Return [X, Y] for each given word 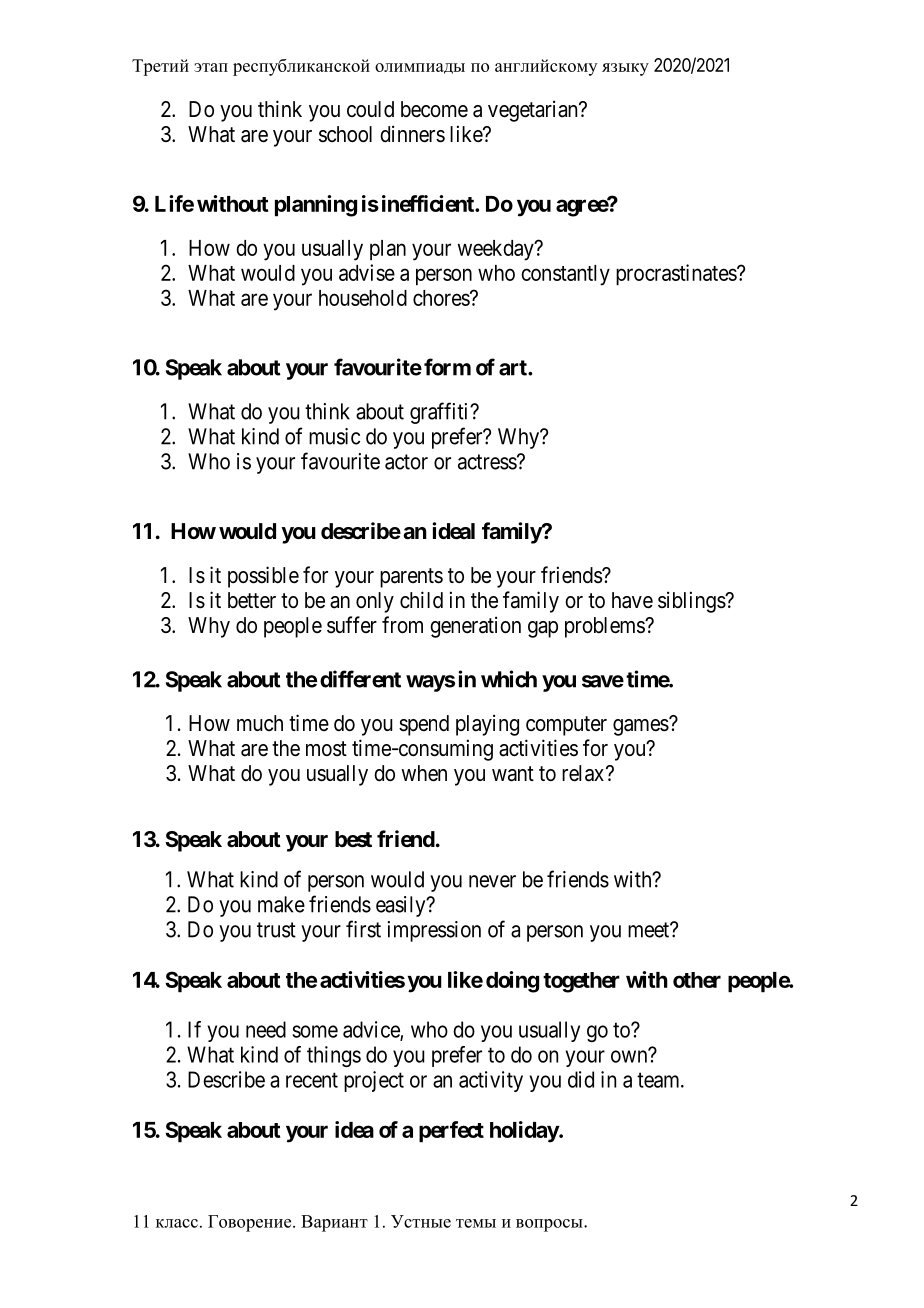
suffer [352, 624]
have [632, 600]
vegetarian [534, 111]
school [345, 134]
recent [312, 1080]
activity [491, 1081]
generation [475, 627]
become [434, 109]
